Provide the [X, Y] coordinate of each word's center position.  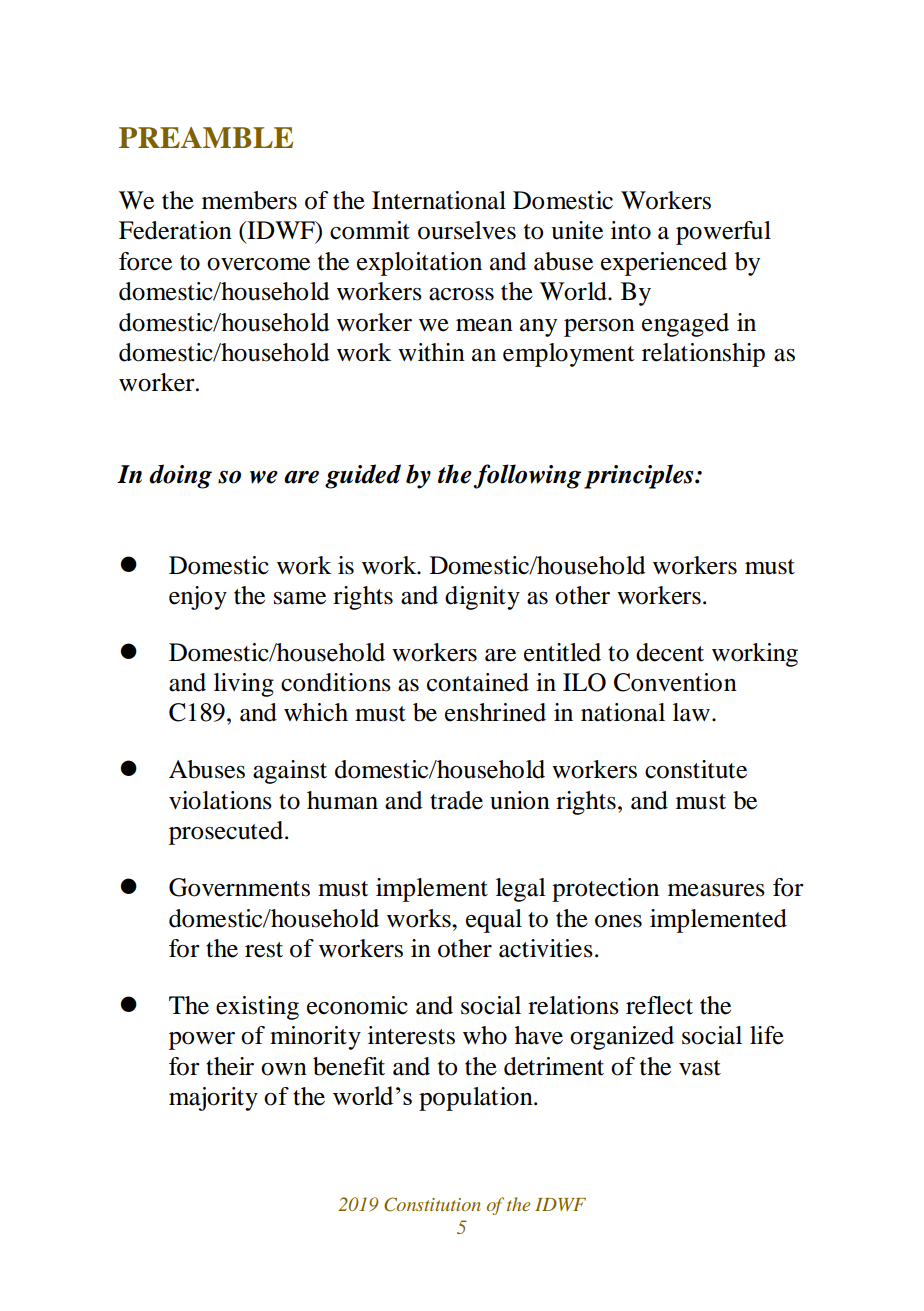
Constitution [432, 1204]
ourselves [467, 230]
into [631, 230]
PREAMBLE [206, 137]
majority [213, 1099]
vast [700, 1068]
